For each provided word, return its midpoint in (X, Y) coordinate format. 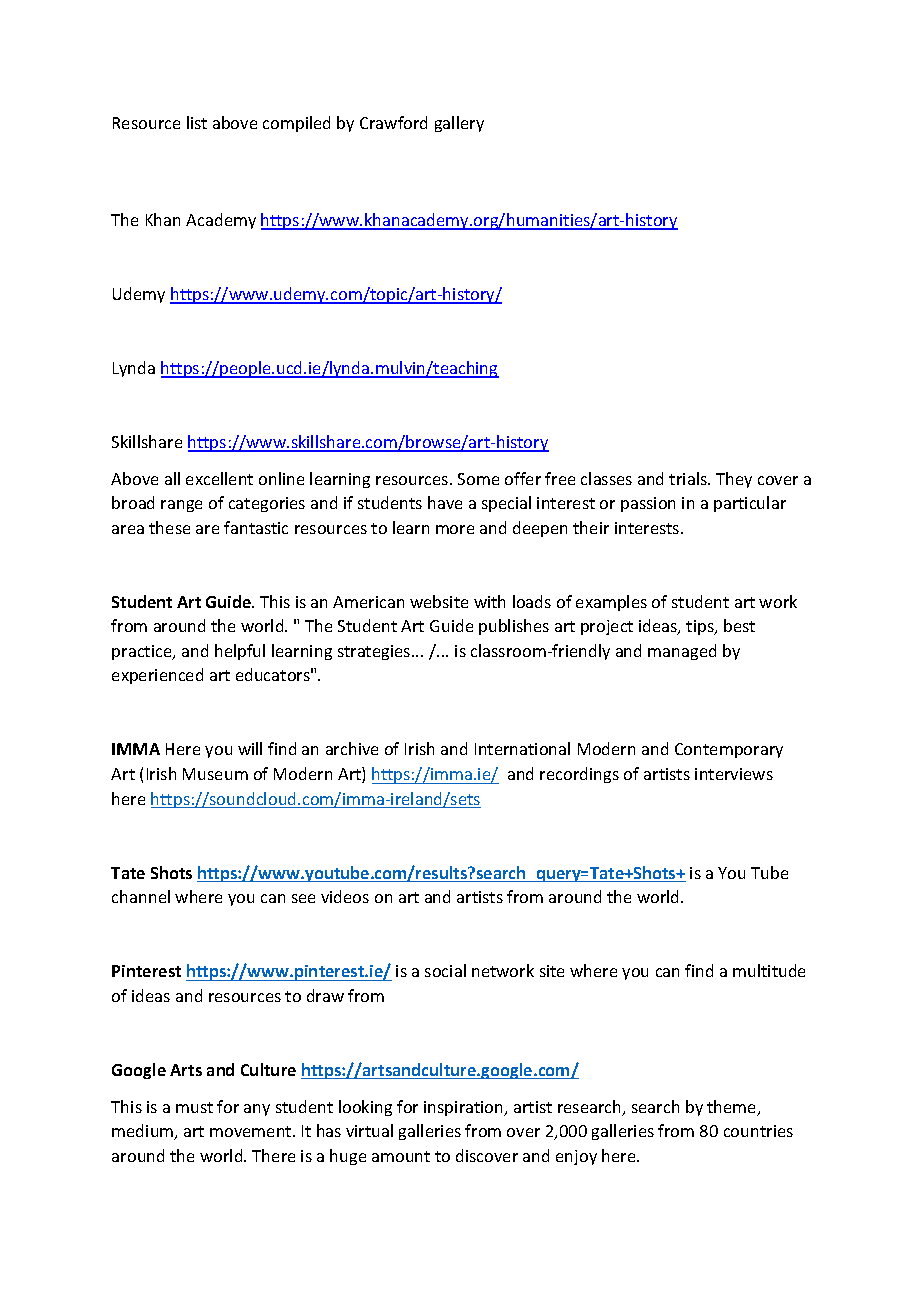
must (194, 1107)
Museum (215, 774)
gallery (459, 124)
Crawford (393, 122)
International (522, 748)
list (197, 122)
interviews (734, 774)
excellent (219, 478)
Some (478, 479)
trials (689, 478)
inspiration (465, 1108)
